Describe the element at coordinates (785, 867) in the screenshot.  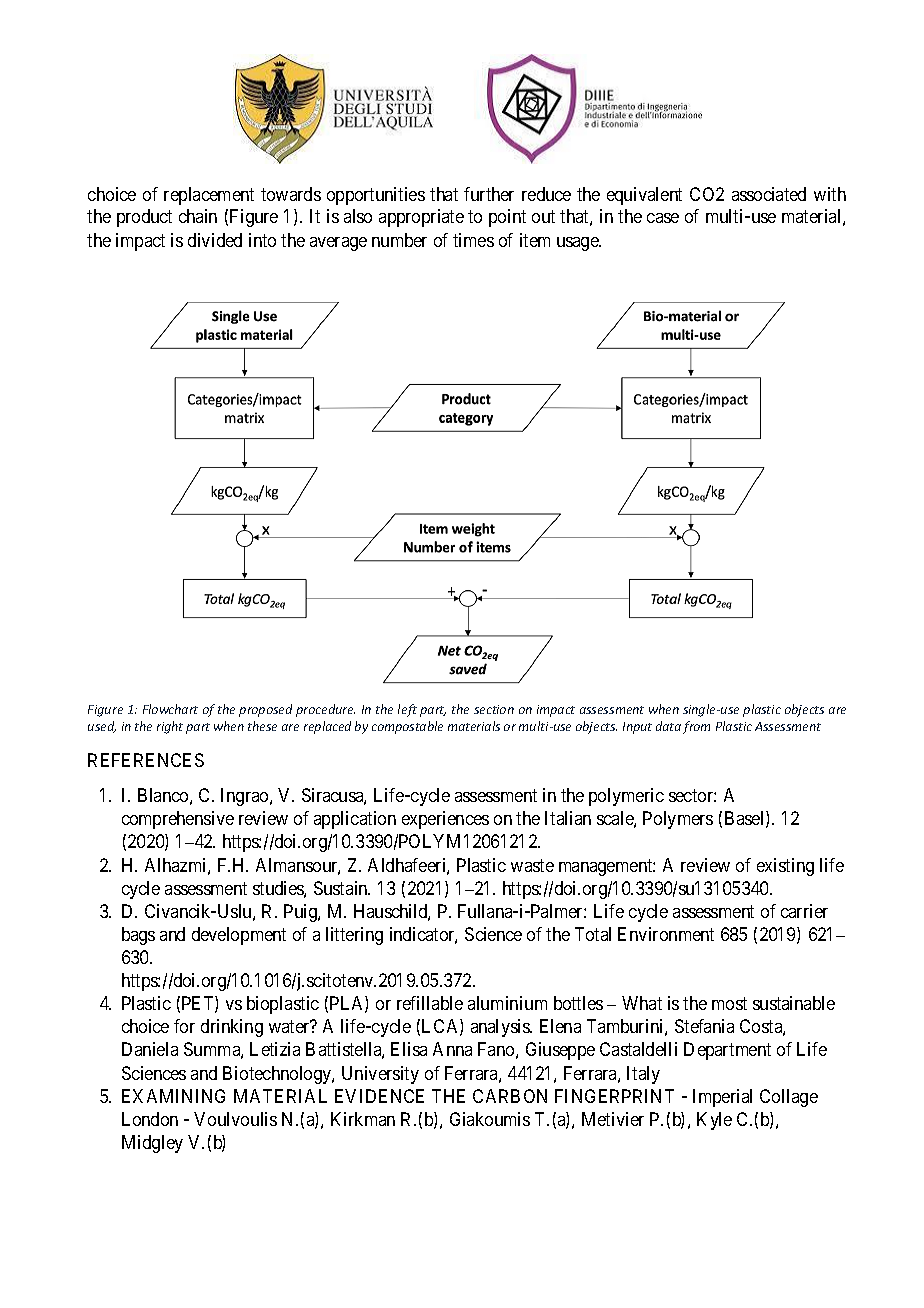
I see `existing` at that location.
